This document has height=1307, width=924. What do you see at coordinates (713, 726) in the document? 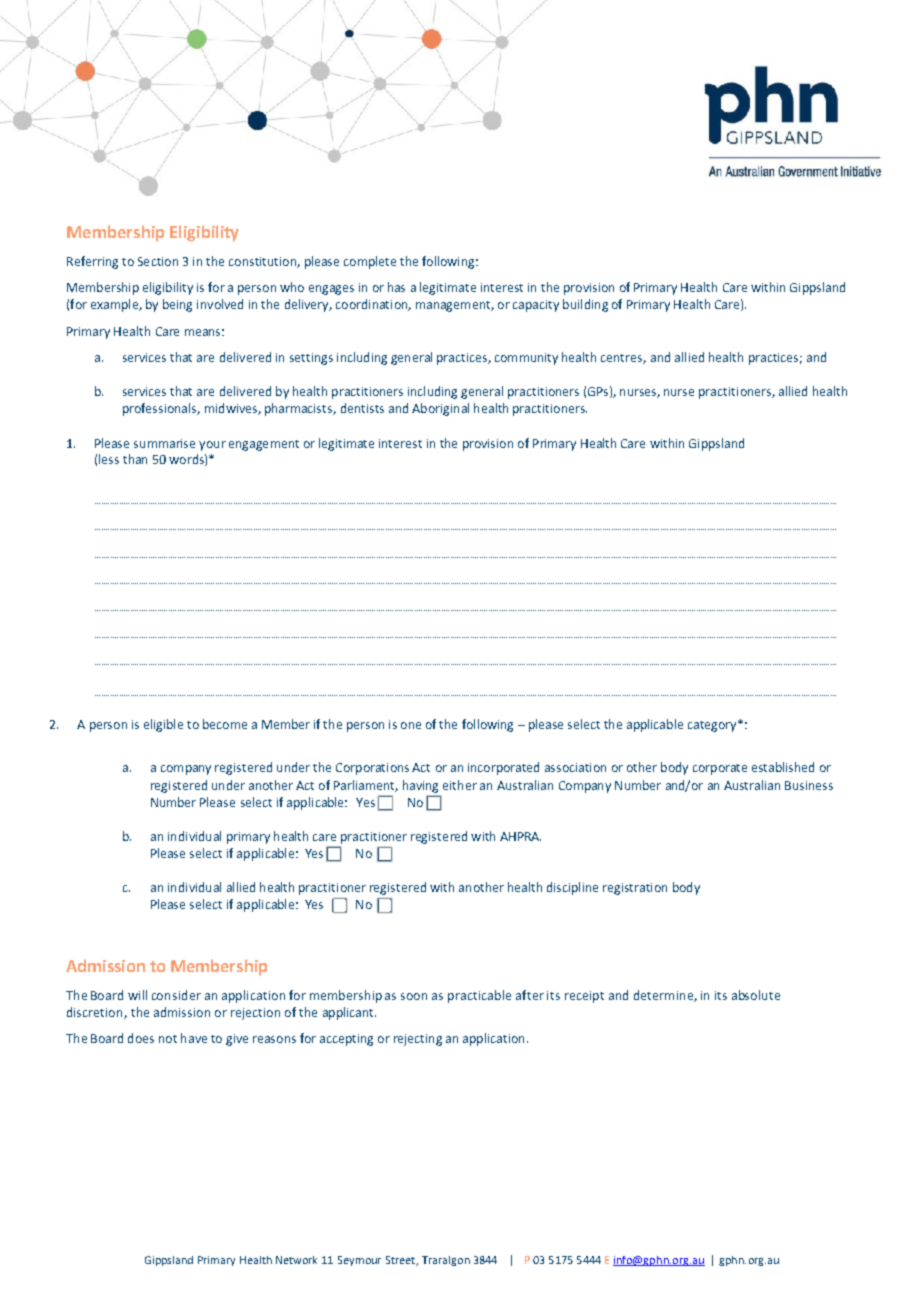
I see `category` at bounding box center [713, 726].
